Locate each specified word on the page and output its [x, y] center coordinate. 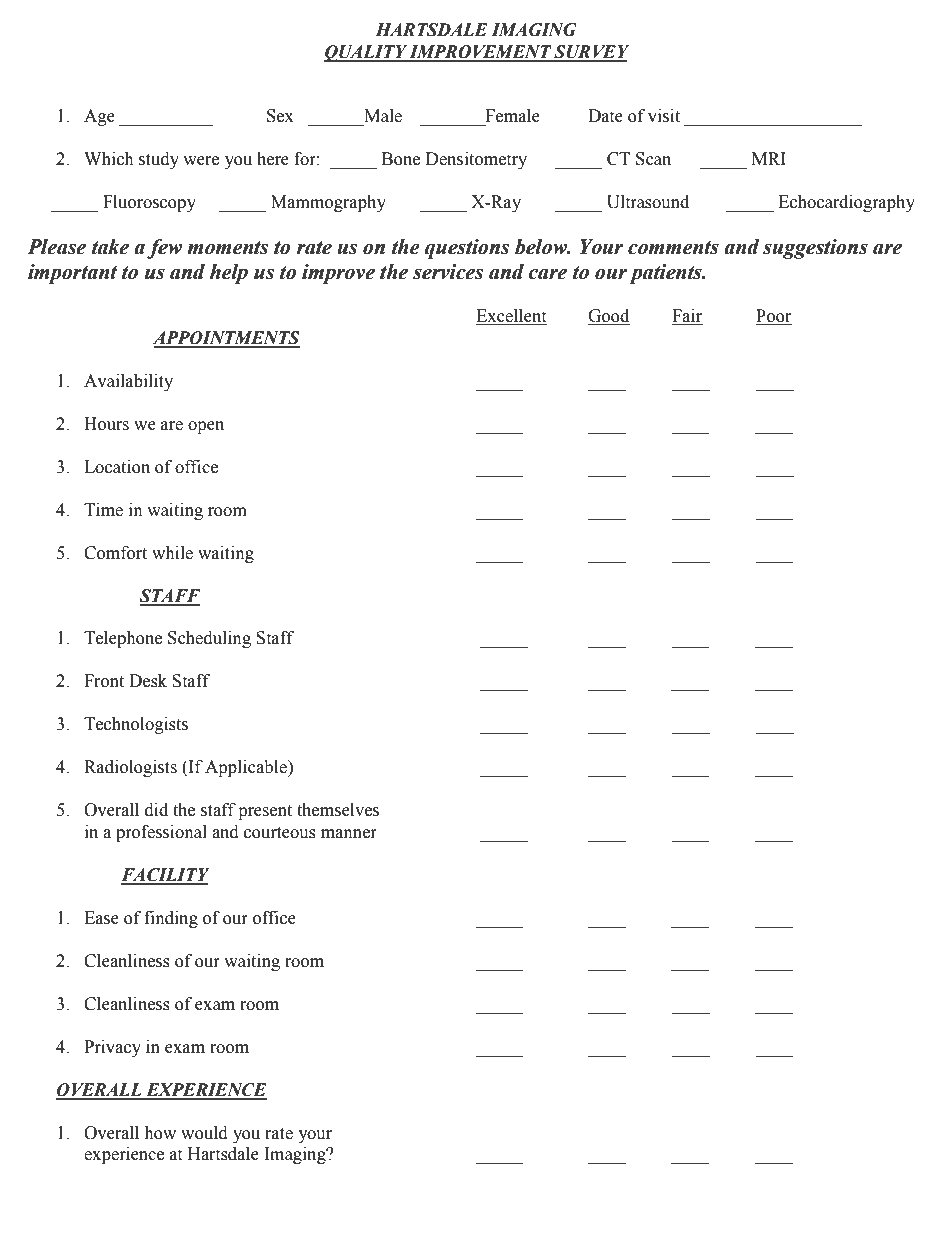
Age [99, 117]
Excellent [511, 317]
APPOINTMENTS [226, 339]
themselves [338, 810]
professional [161, 833]
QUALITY [366, 53]
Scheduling [209, 639]
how [160, 1133]
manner [349, 834]
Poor [774, 317]
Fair [687, 317]
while [172, 553]
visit [664, 116]
